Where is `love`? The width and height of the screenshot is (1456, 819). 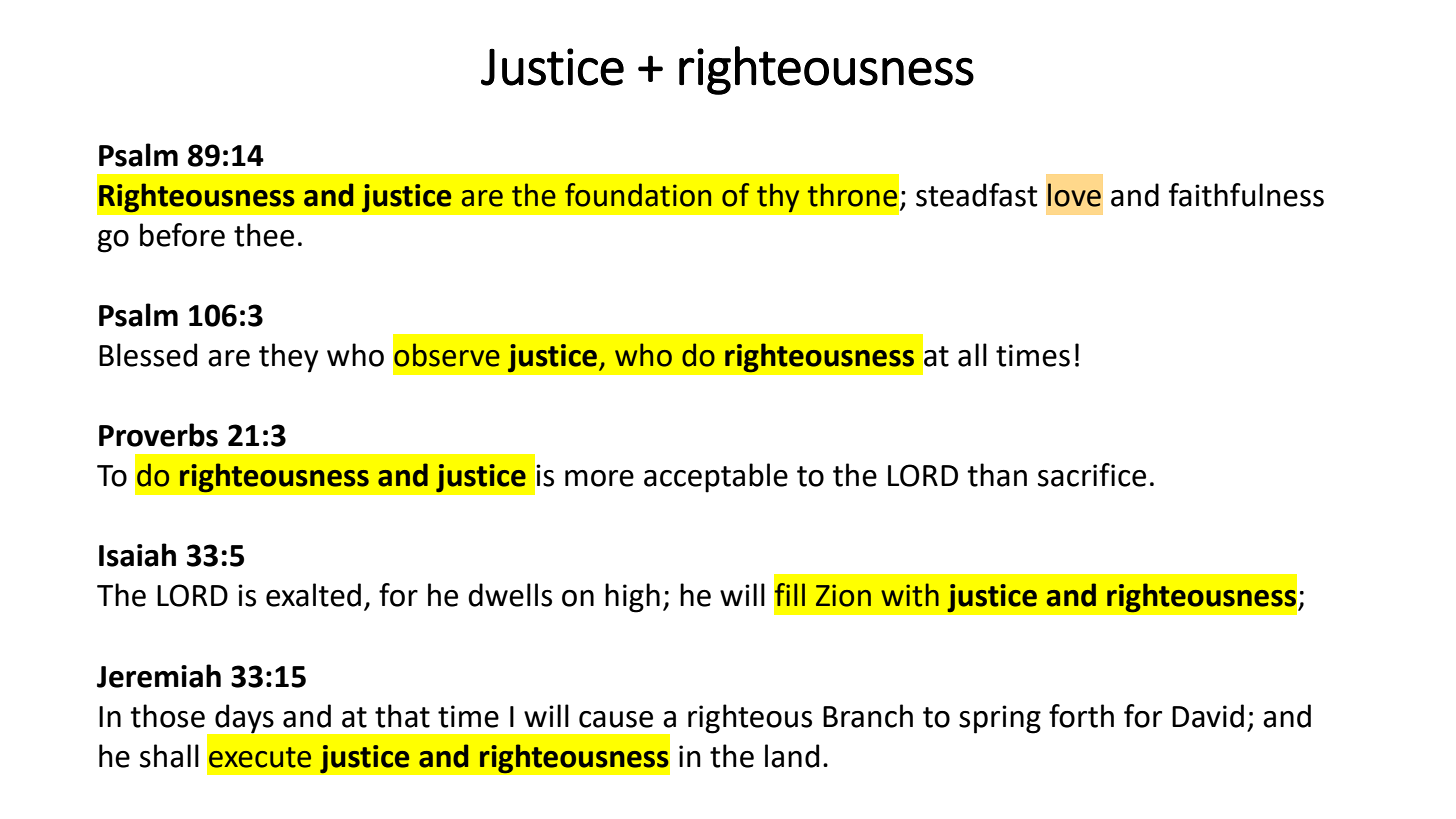 love is located at coordinates (1074, 195).
